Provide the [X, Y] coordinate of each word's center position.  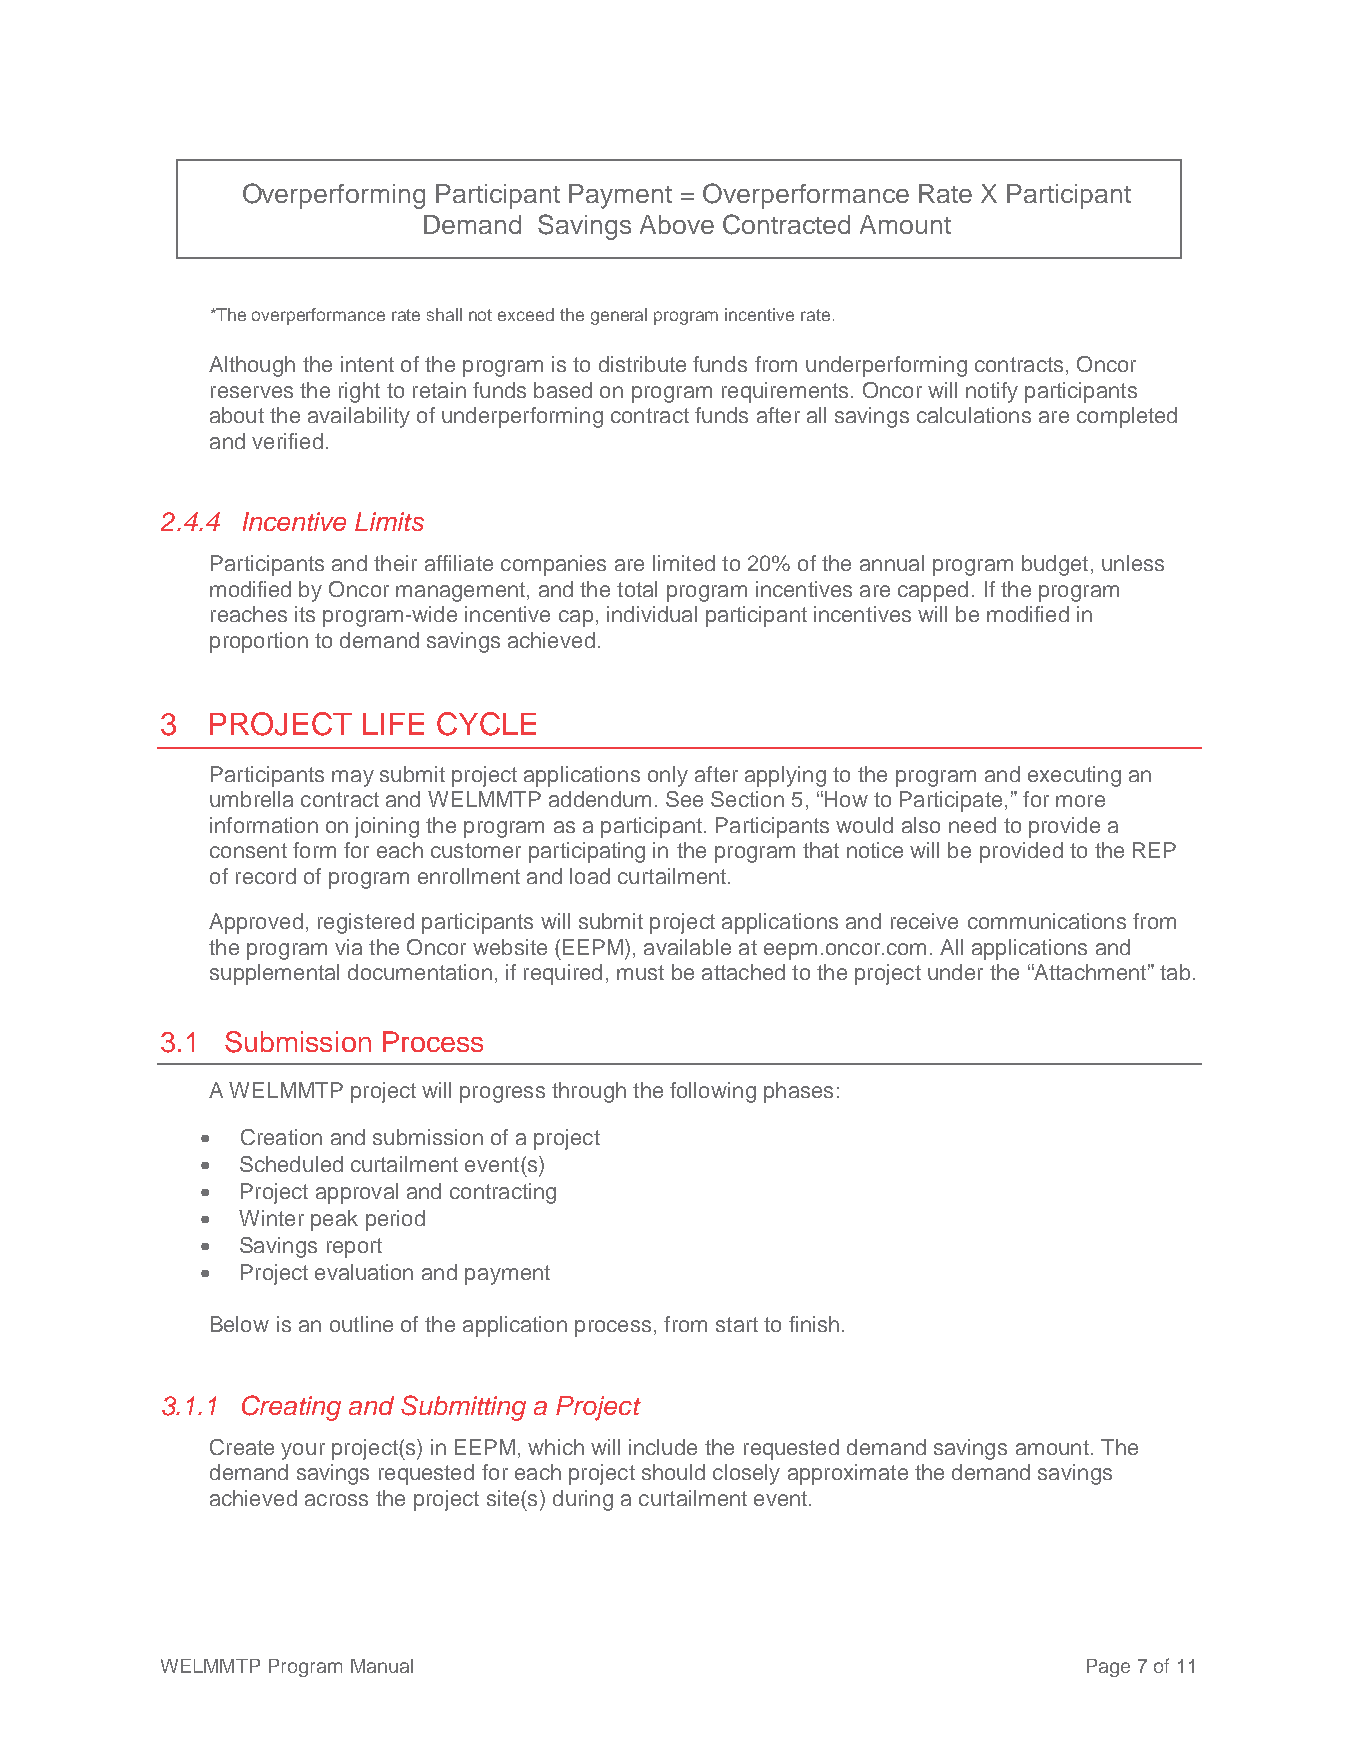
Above [677, 224]
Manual [382, 1666]
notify [992, 392]
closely [746, 1474]
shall [444, 314]
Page [1108, 1668]
